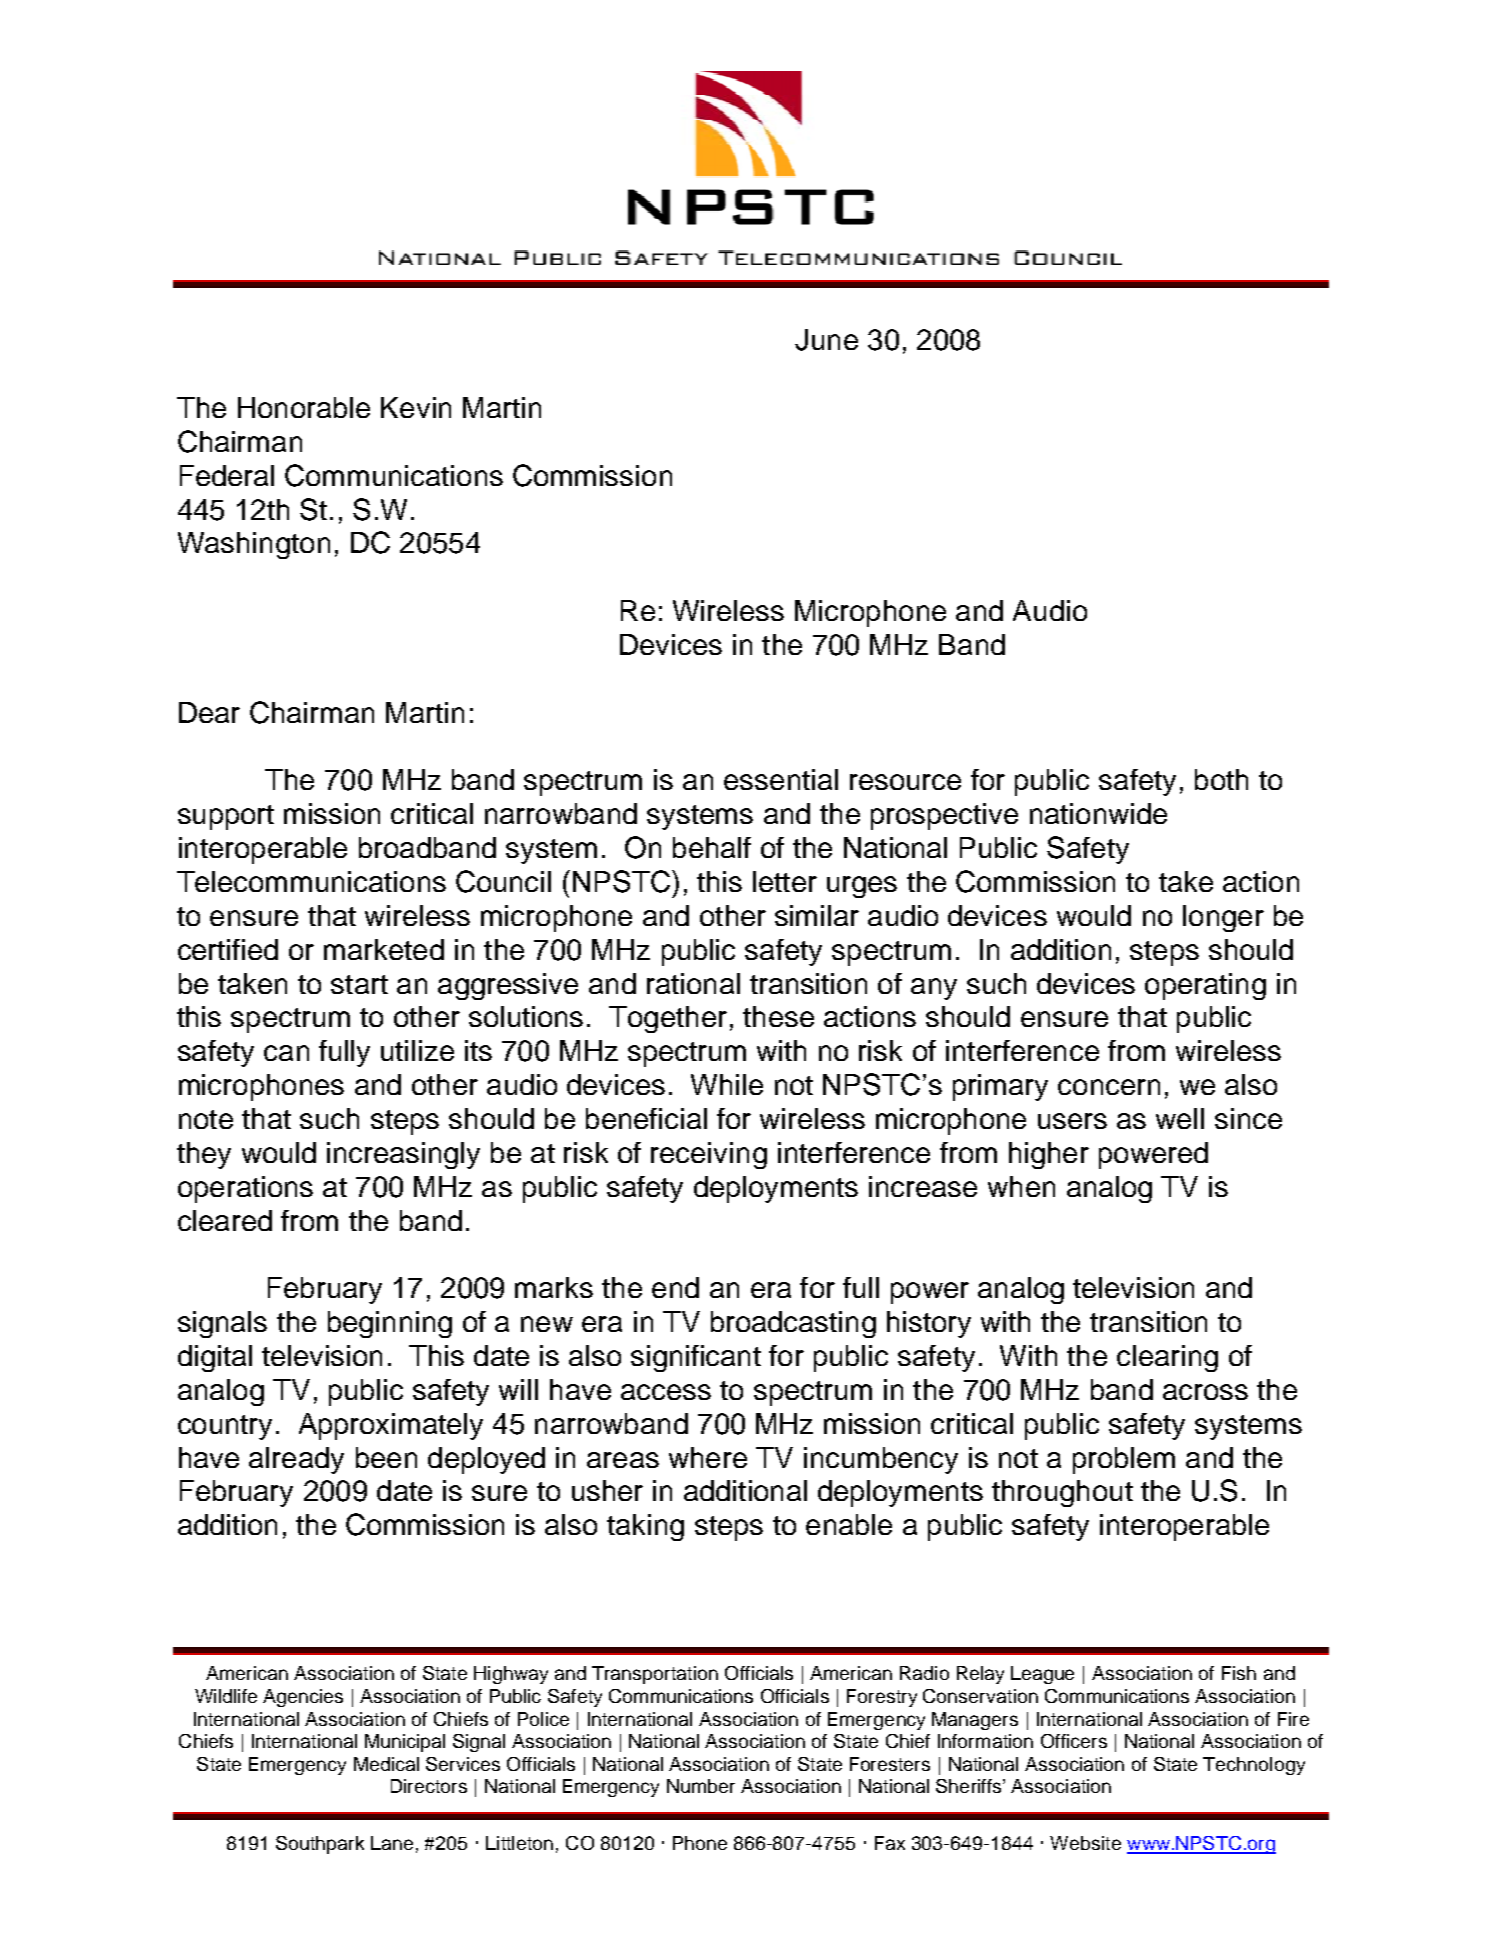 This document has width=1502, height=1943. What do you see at coordinates (226, 817) in the document?
I see `support` at bounding box center [226, 817].
